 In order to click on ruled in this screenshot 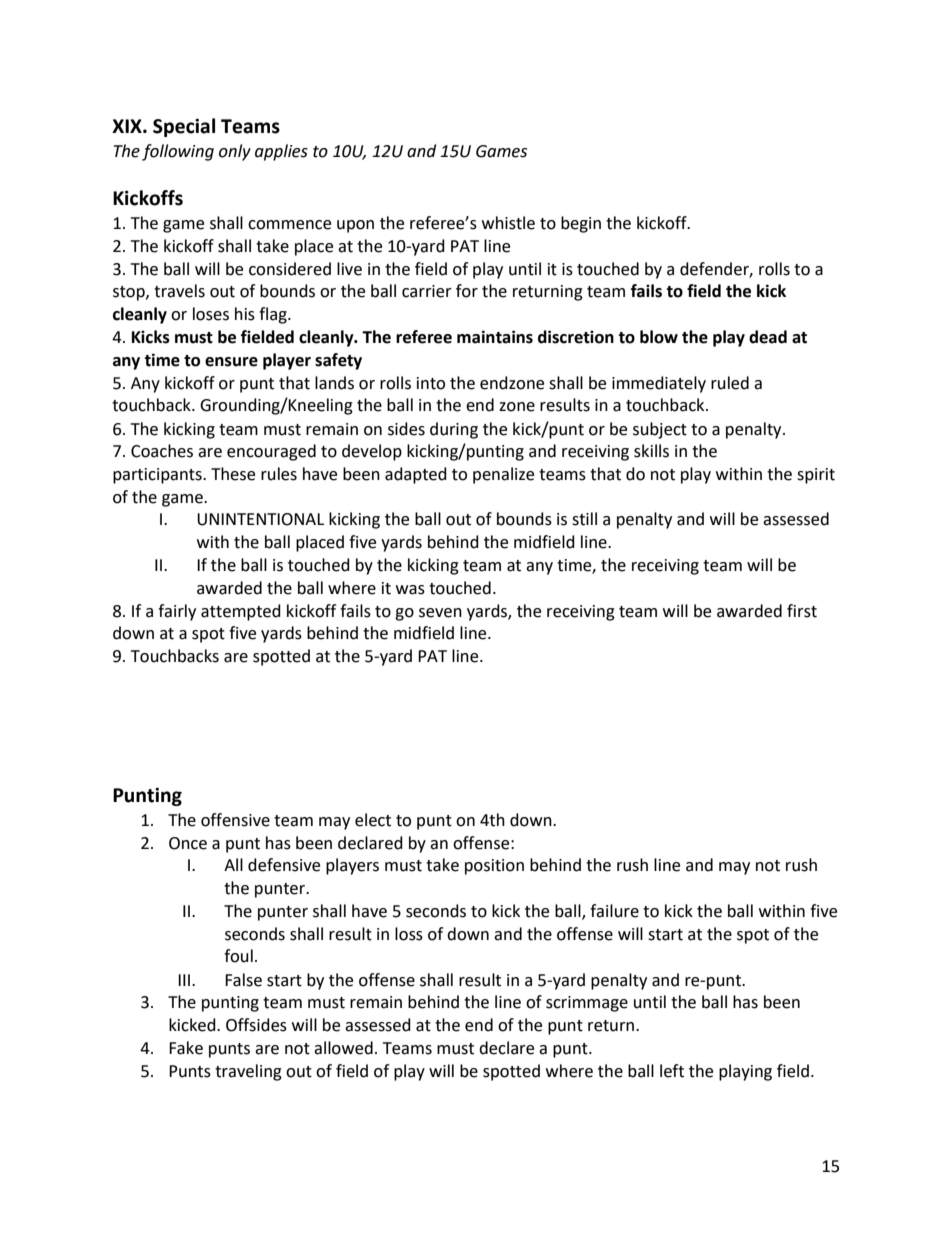, I will do `click(730, 383)`.
